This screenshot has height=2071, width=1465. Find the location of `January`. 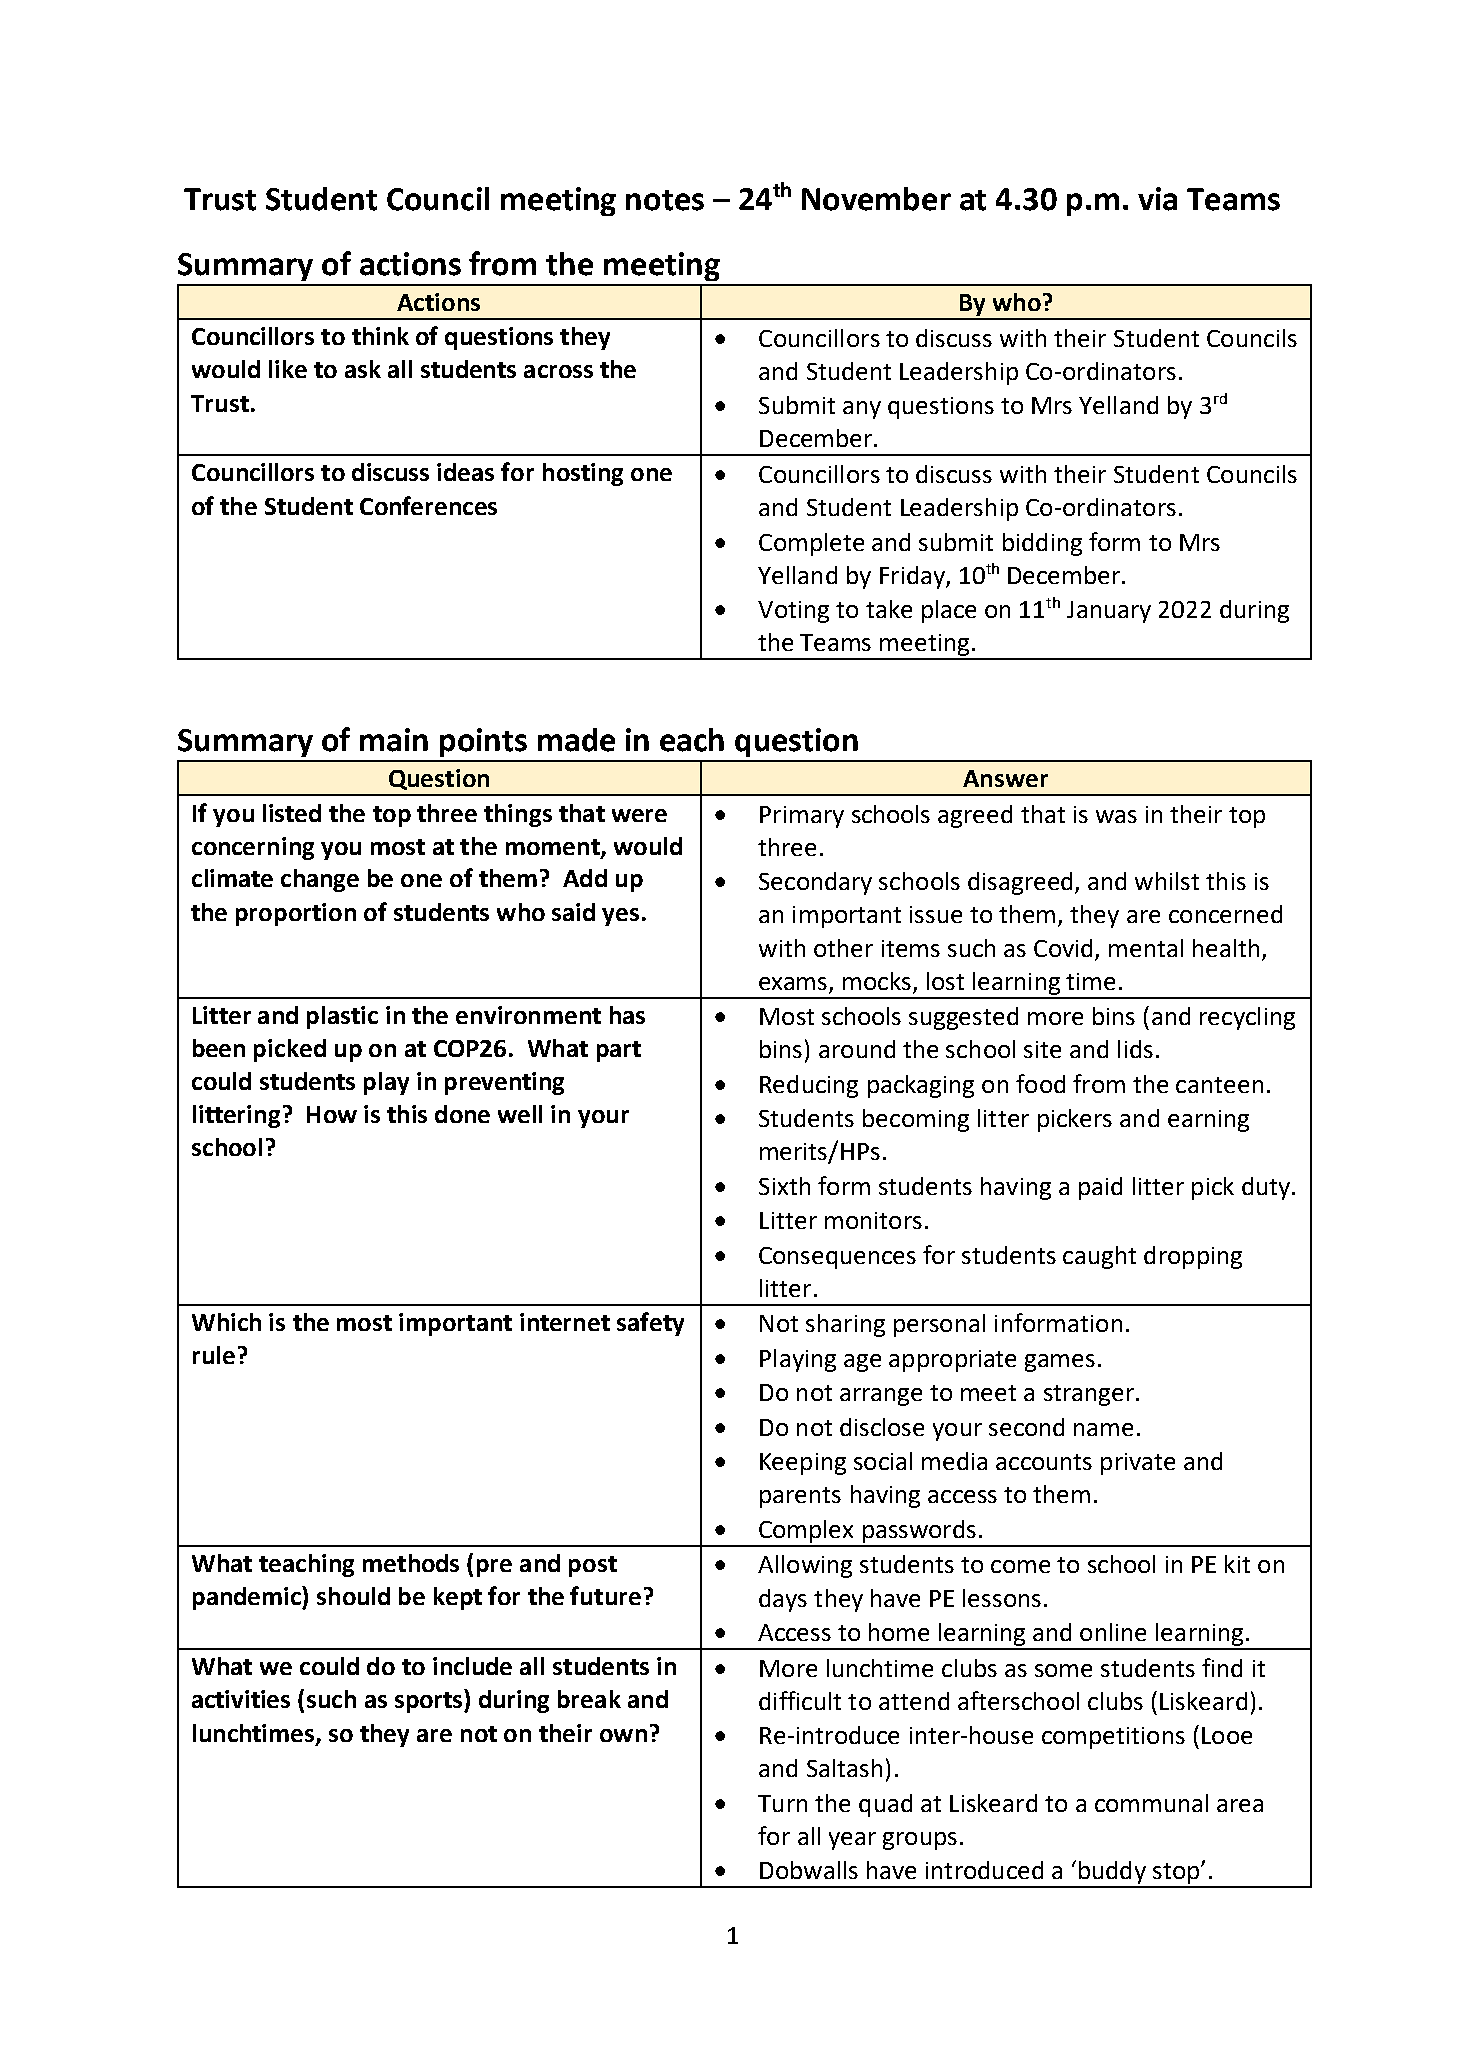

January is located at coordinates (1109, 612).
